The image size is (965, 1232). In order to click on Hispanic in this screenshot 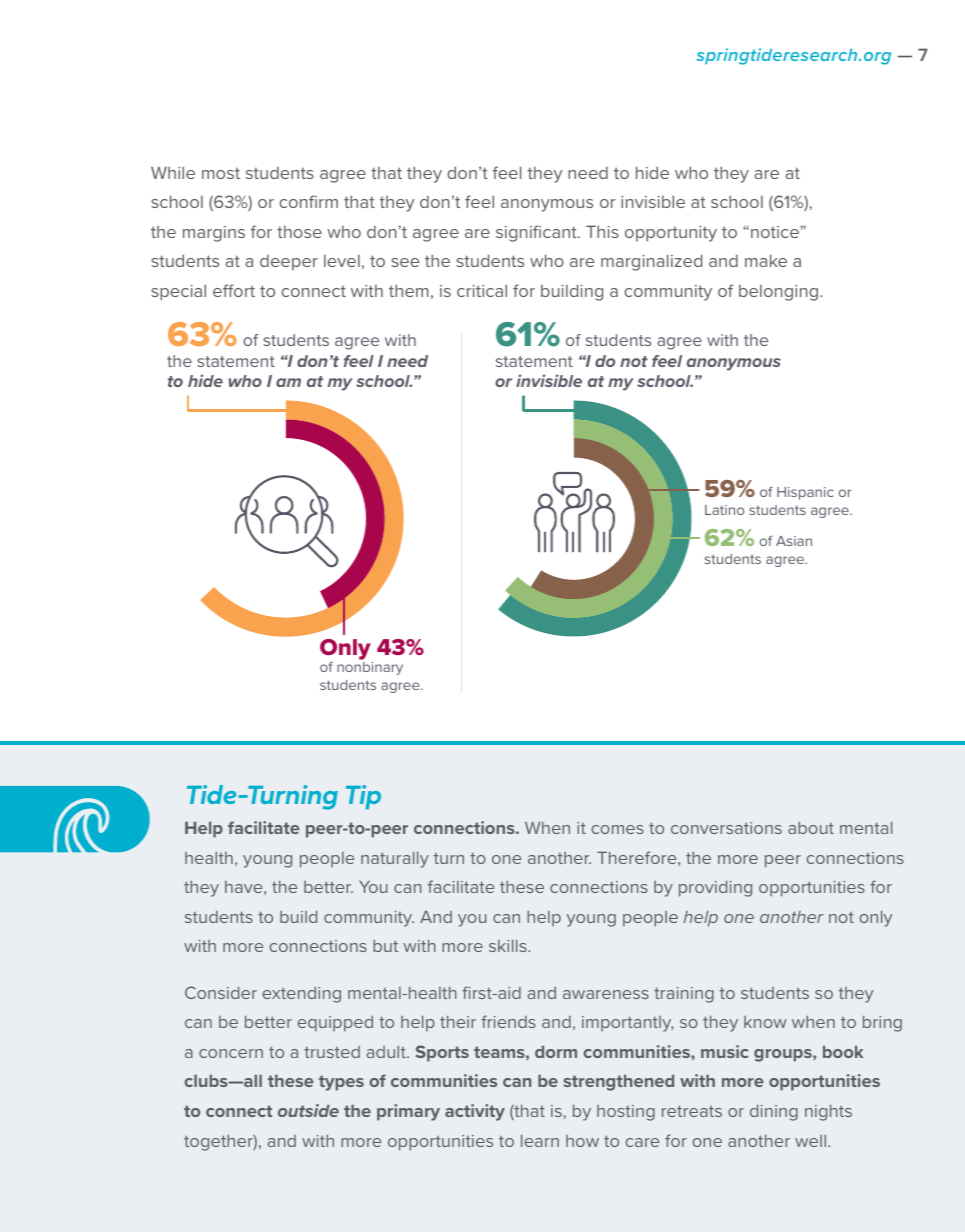, I will do `click(805, 493)`.
